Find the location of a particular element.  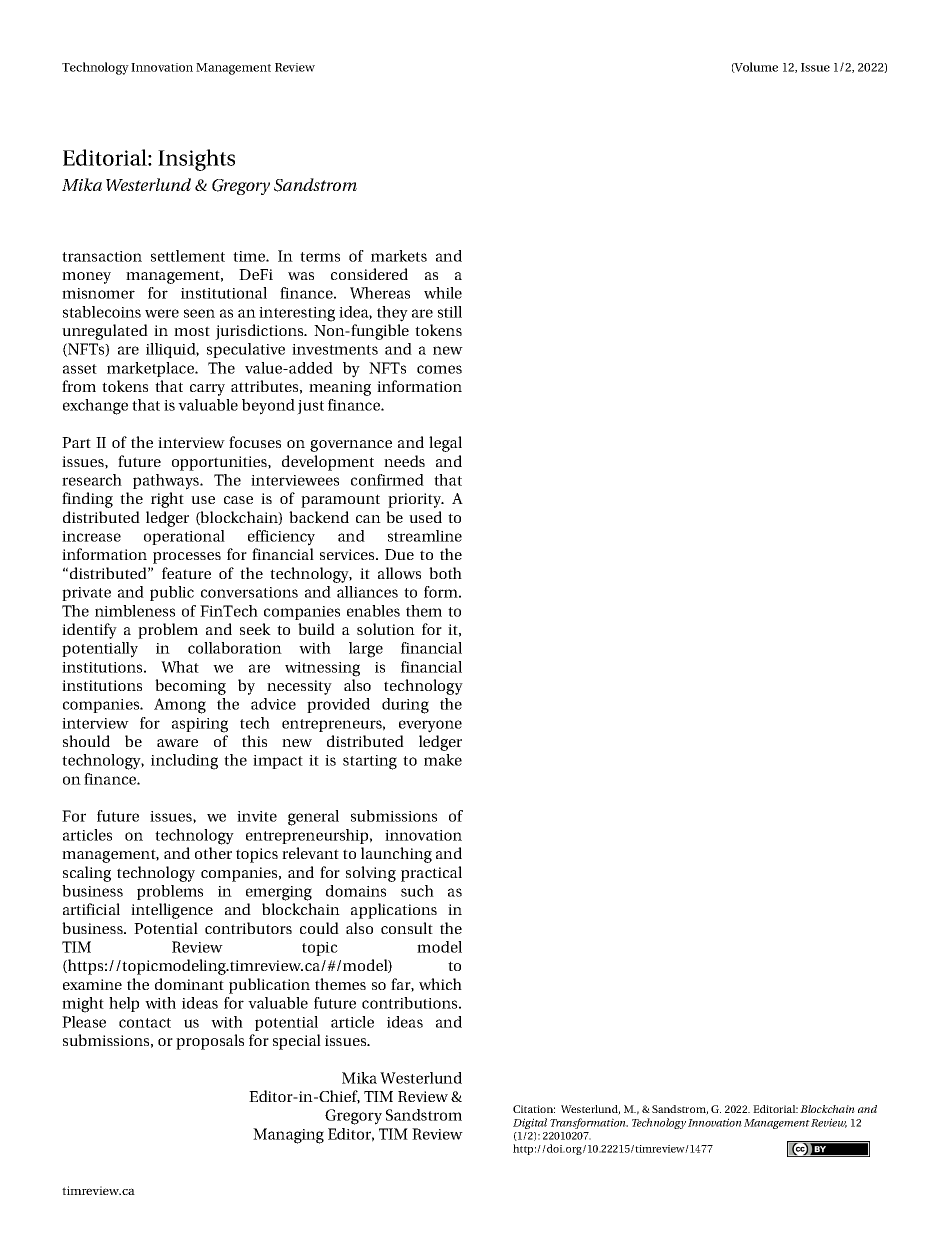

practical is located at coordinates (431, 874).
